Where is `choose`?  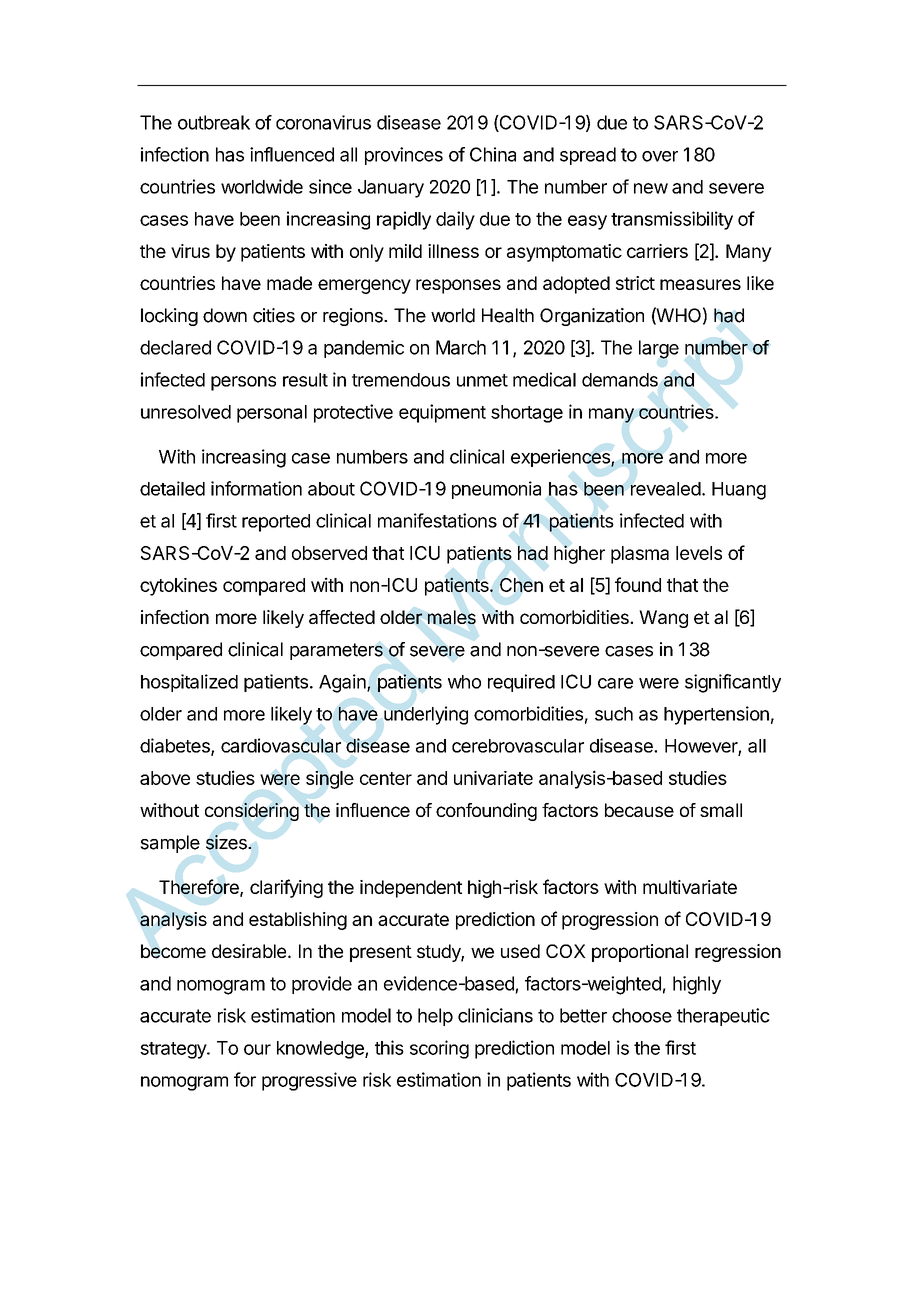
choose is located at coordinates (642, 1015).
